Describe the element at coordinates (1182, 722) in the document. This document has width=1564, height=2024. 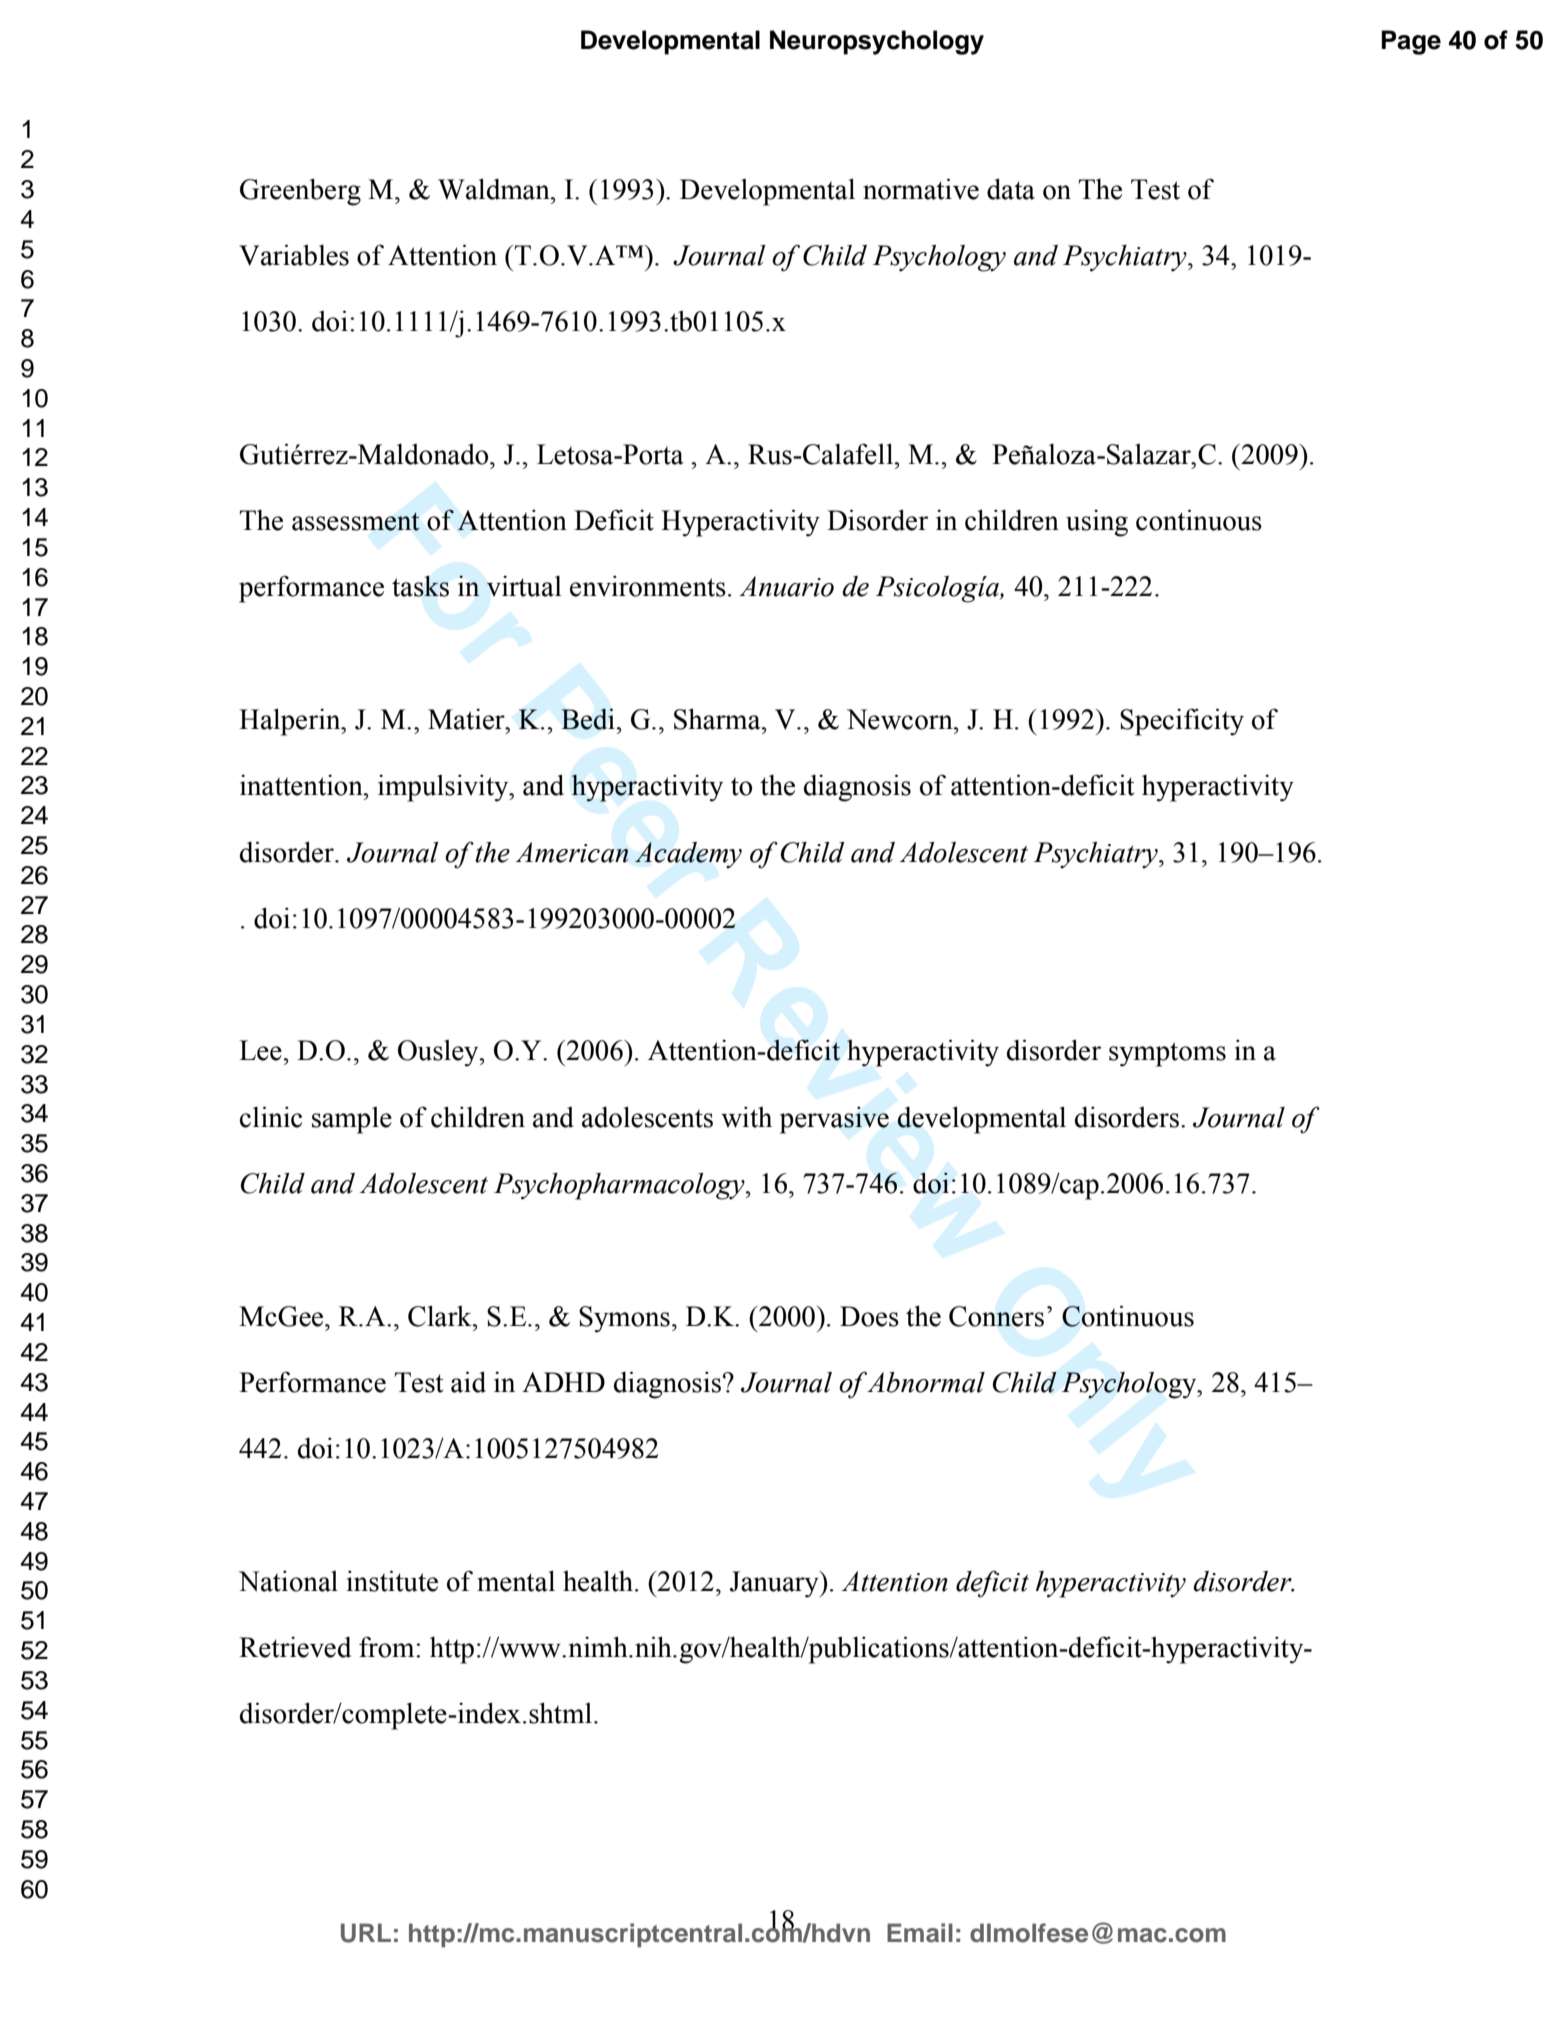
I see `Specificity` at that location.
